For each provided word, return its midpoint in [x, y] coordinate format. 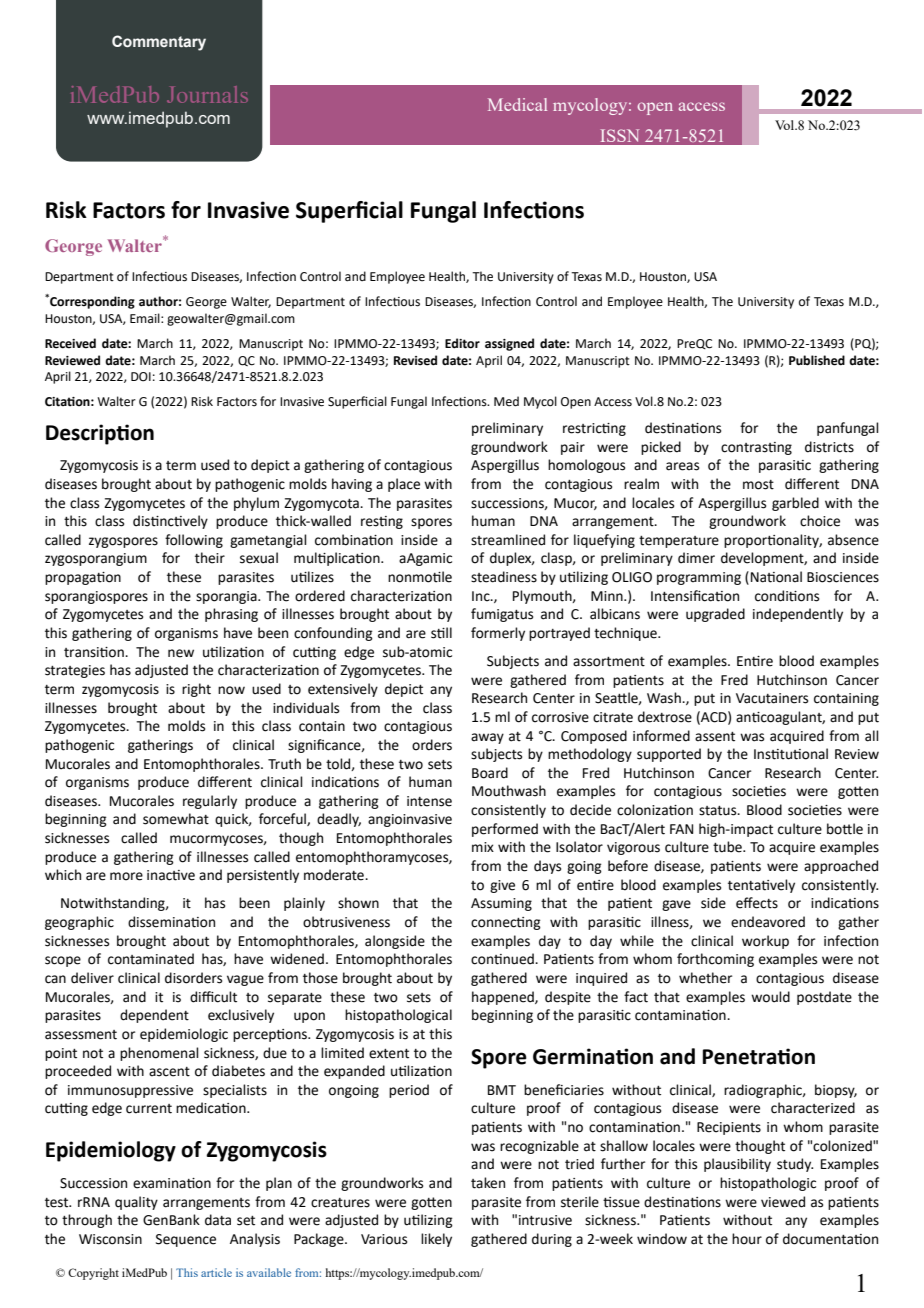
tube [728, 847]
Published [817, 360]
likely [436, 1240]
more [126, 876]
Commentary [159, 43]
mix [483, 847]
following [194, 541]
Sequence [186, 1240]
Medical [517, 104]
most [758, 485]
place [404, 485]
